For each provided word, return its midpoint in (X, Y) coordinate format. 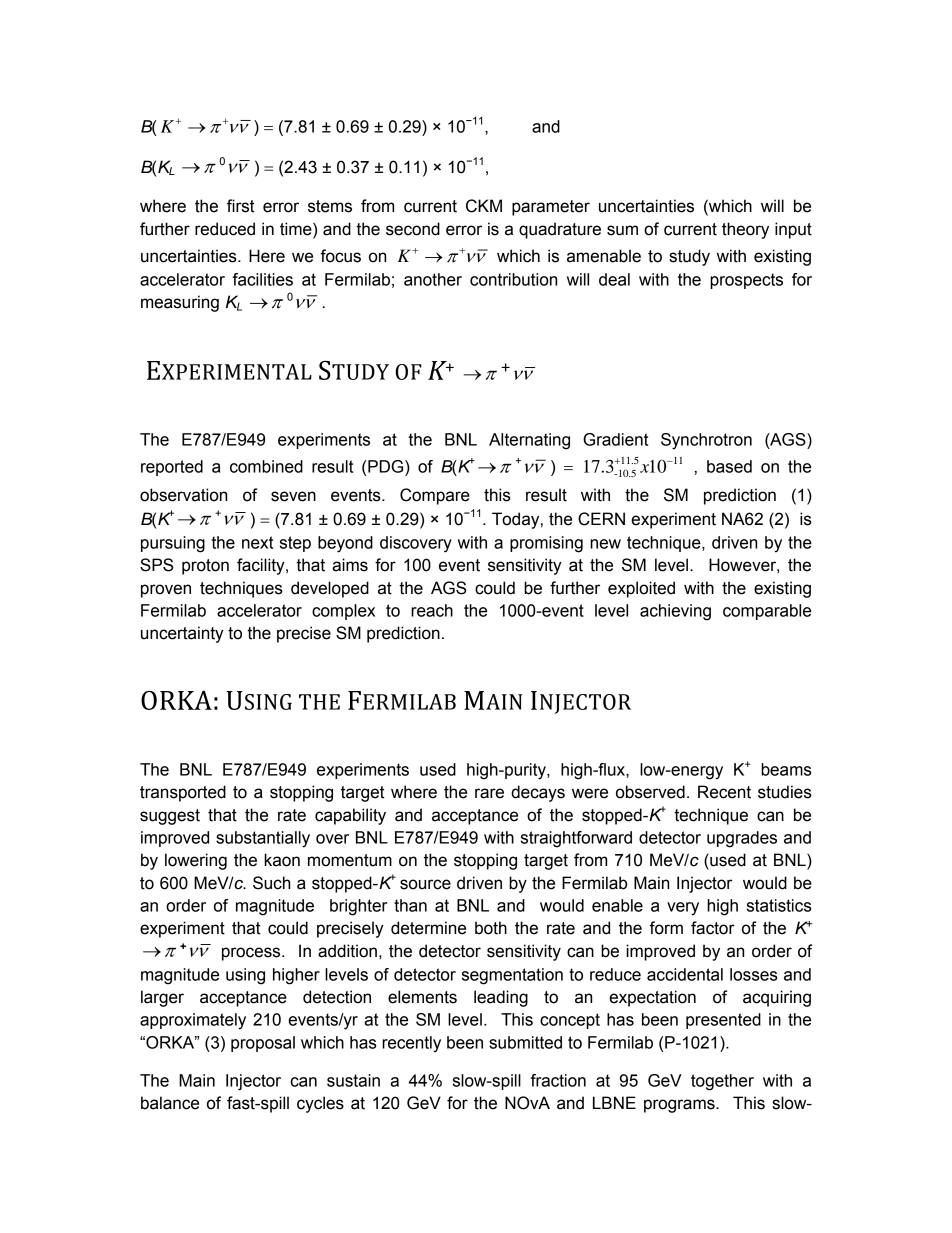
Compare (435, 496)
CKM (484, 206)
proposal (263, 1044)
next (257, 542)
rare (489, 793)
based (729, 466)
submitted (525, 1042)
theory (745, 230)
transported (183, 793)
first (241, 206)
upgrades (742, 839)
